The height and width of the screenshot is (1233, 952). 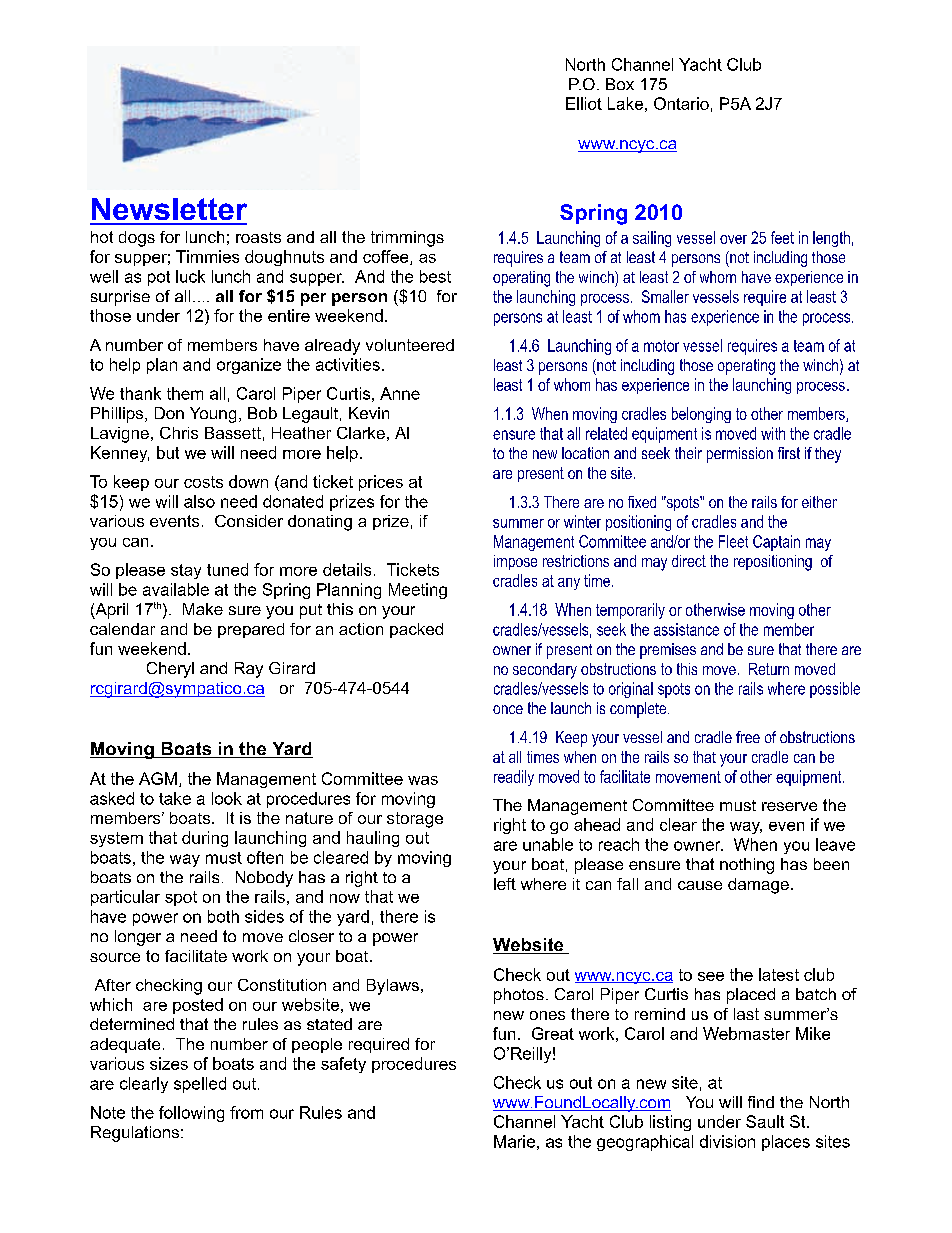 What do you see at coordinates (203, 609) in the screenshot?
I see `Make` at bounding box center [203, 609].
